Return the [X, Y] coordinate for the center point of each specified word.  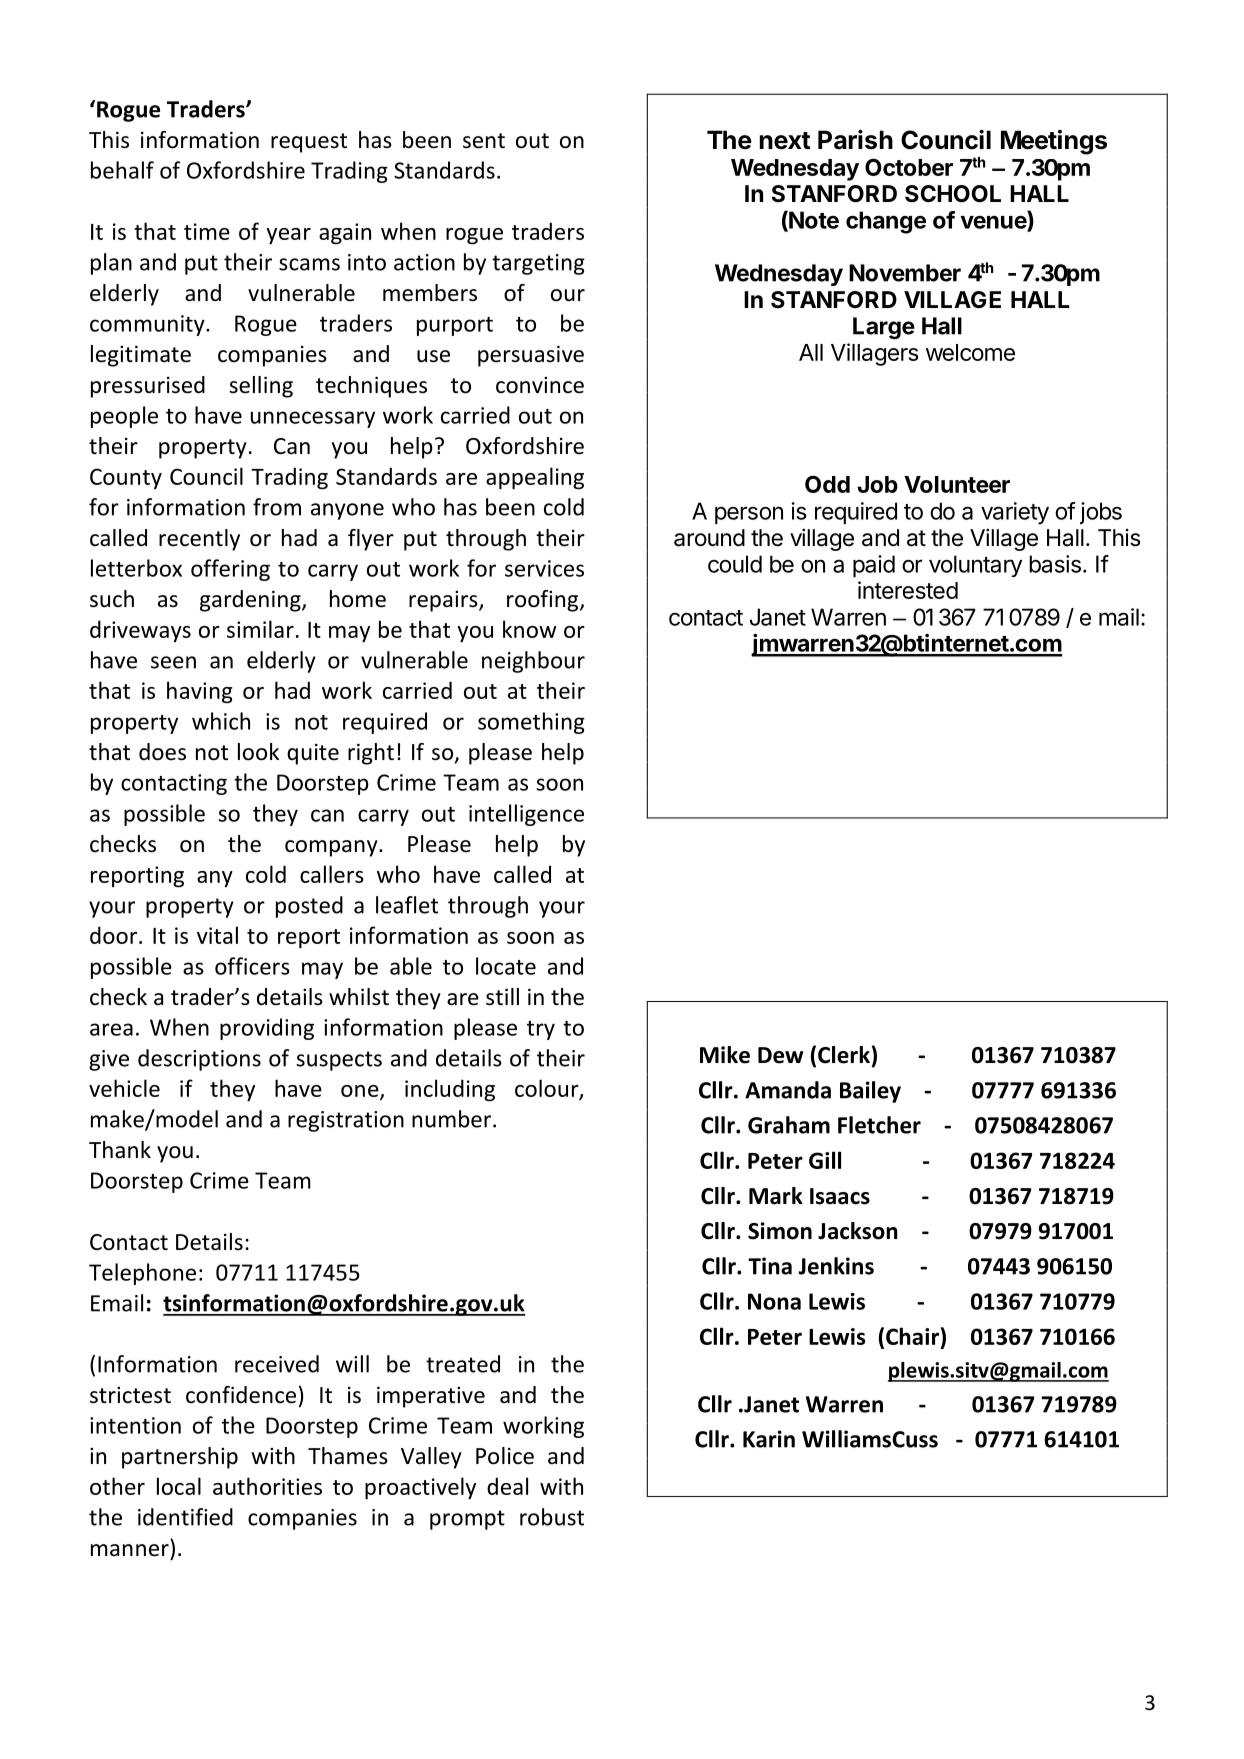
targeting [538, 264]
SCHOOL [953, 194]
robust [552, 1517]
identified [185, 1517]
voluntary [975, 566]
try [541, 1030]
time [207, 231]
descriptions [199, 1060]
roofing [544, 601]
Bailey [870, 1092]
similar [260, 629]
